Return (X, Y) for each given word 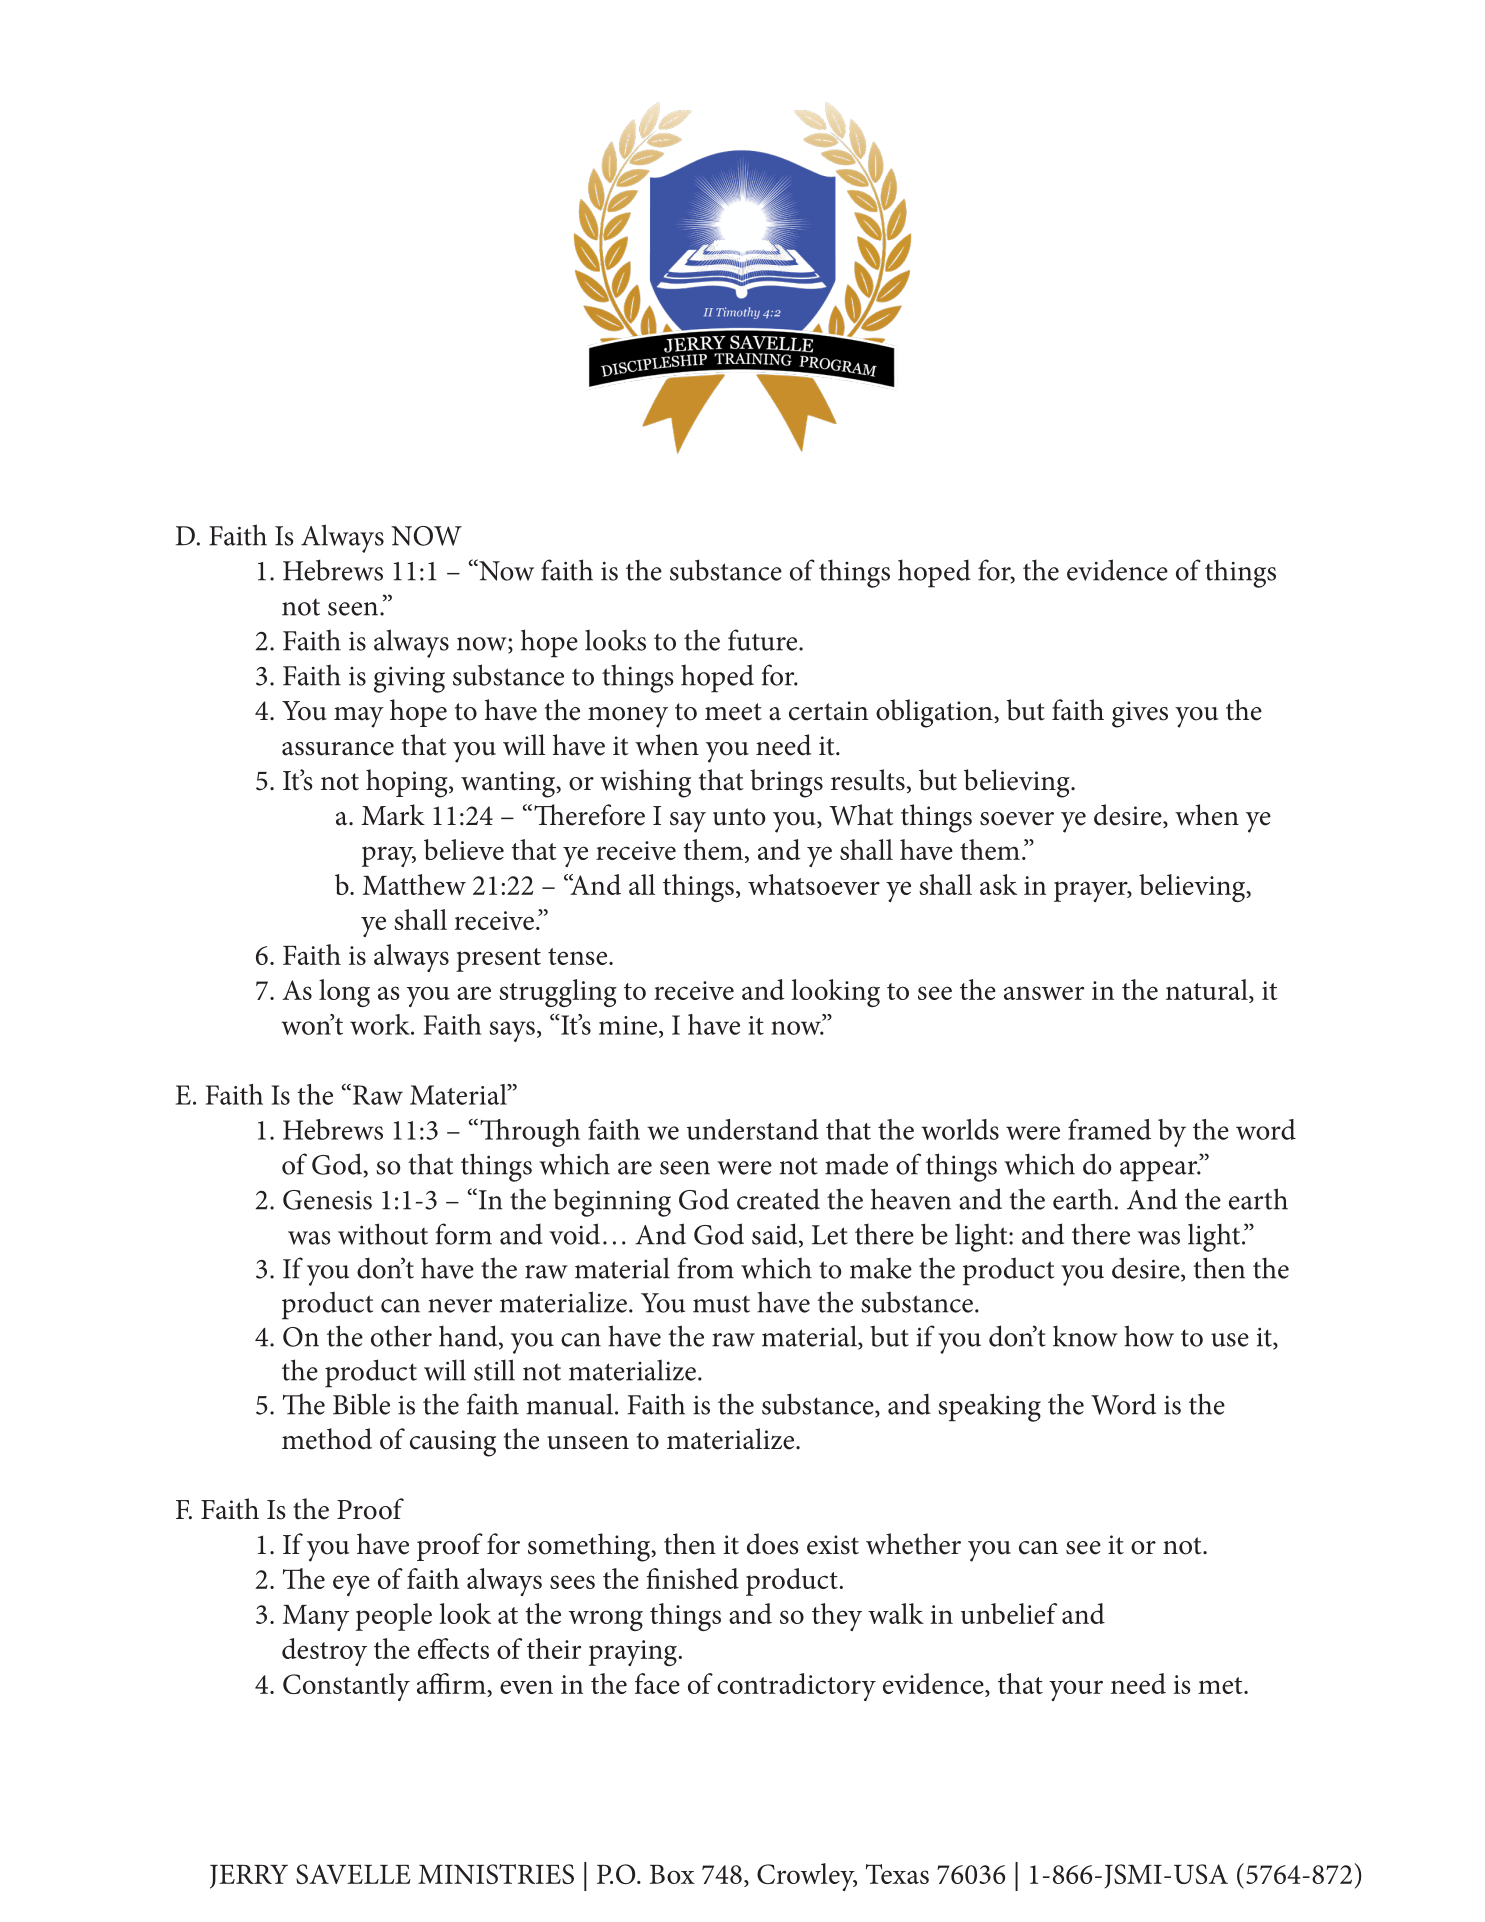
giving (409, 679)
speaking (989, 1407)
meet (733, 712)
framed (1109, 1129)
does (773, 1544)
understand (753, 1129)
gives (1140, 714)
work (381, 1024)
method (327, 1439)
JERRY (249, 1877)
